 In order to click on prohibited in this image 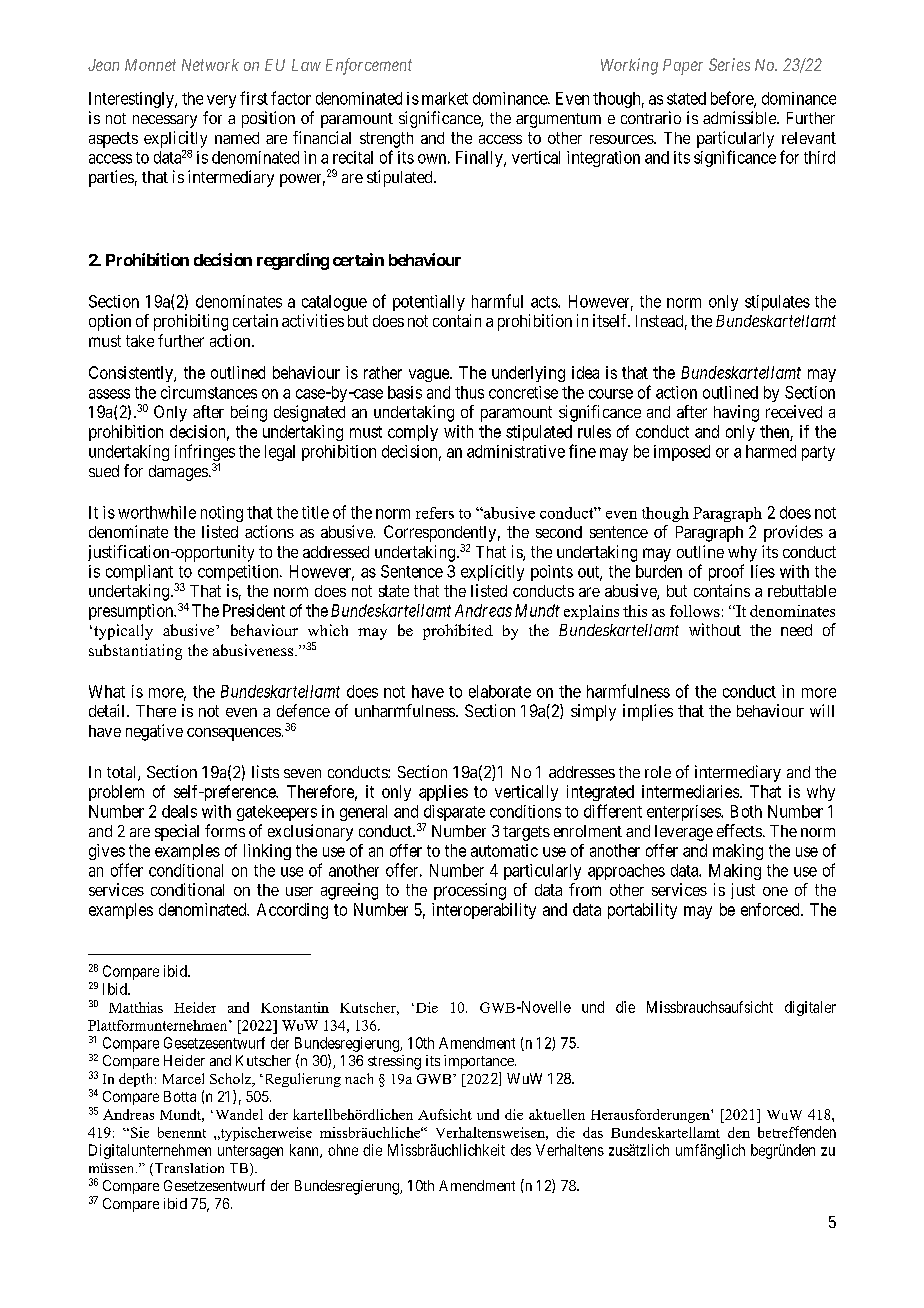, I will do `click(458, 632)`.
